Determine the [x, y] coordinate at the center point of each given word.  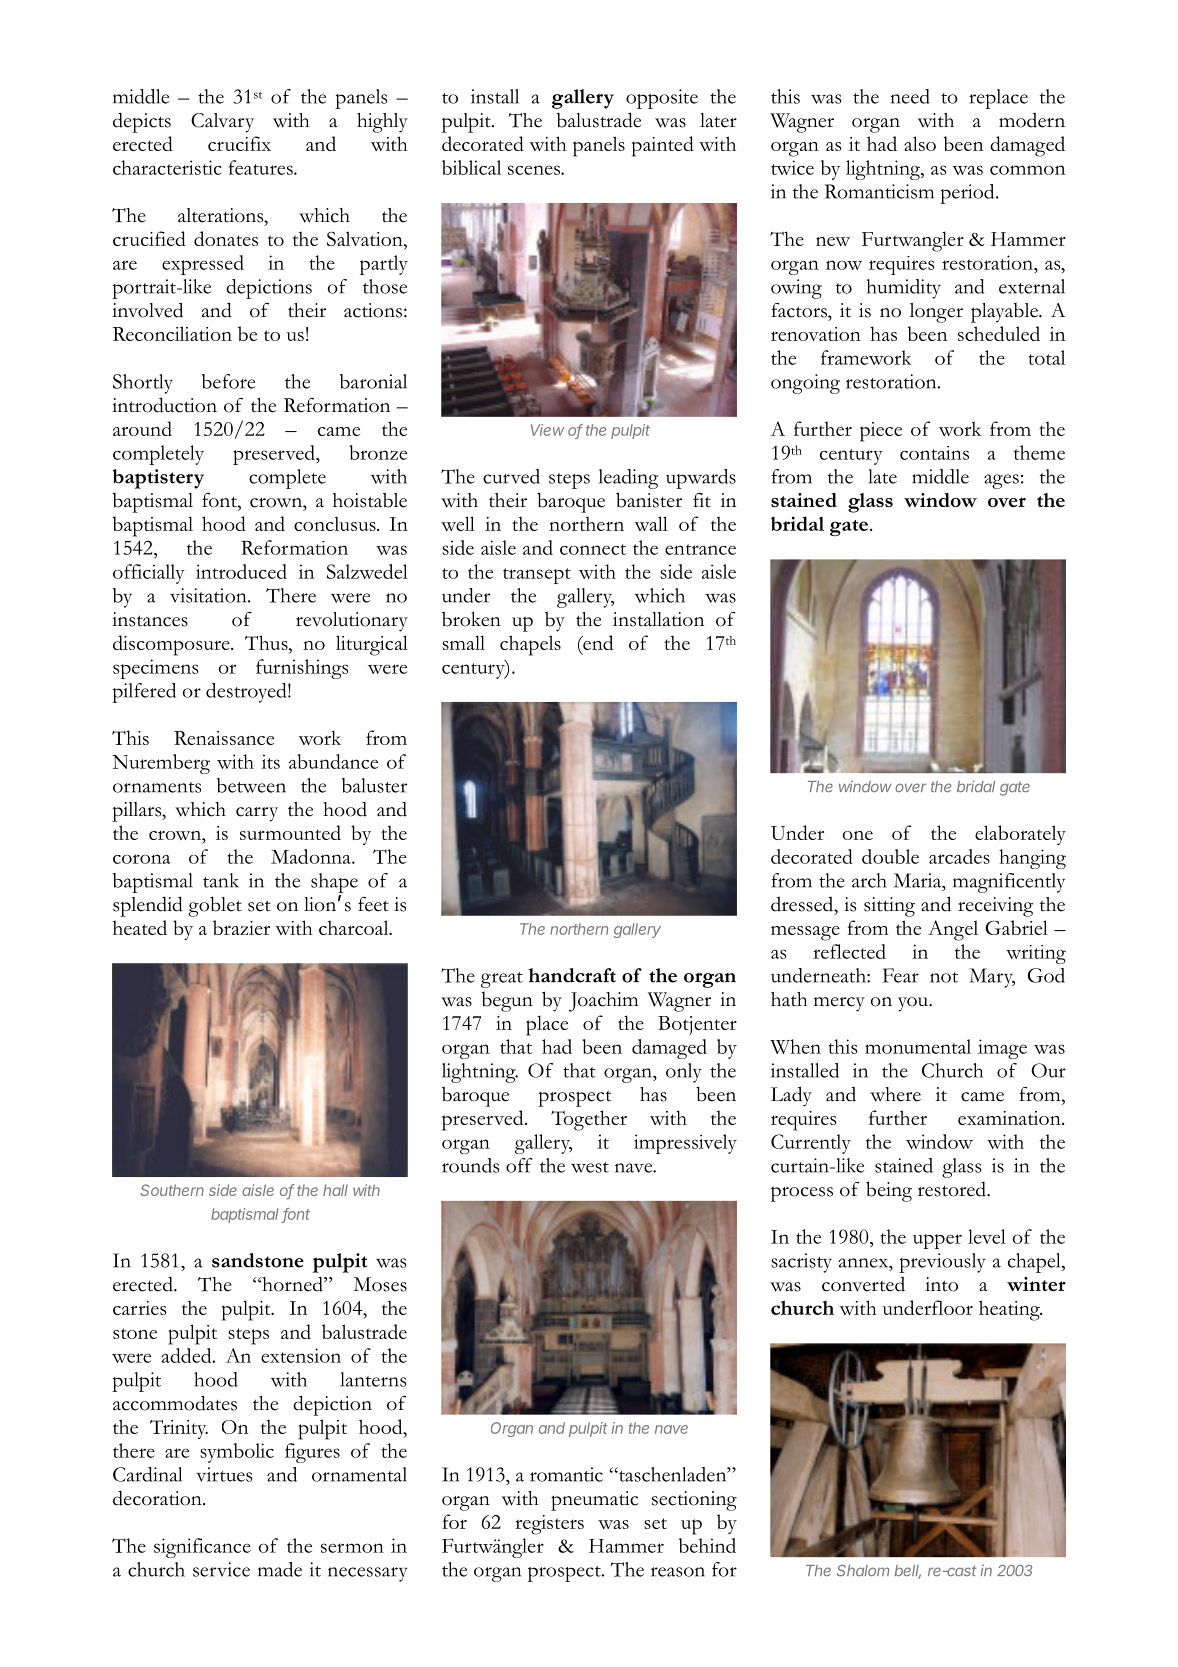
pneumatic [594, 1501]
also [920, 143]
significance [202, 1548]
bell [908, 1572]
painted [663, 146]
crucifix [239, 143]
